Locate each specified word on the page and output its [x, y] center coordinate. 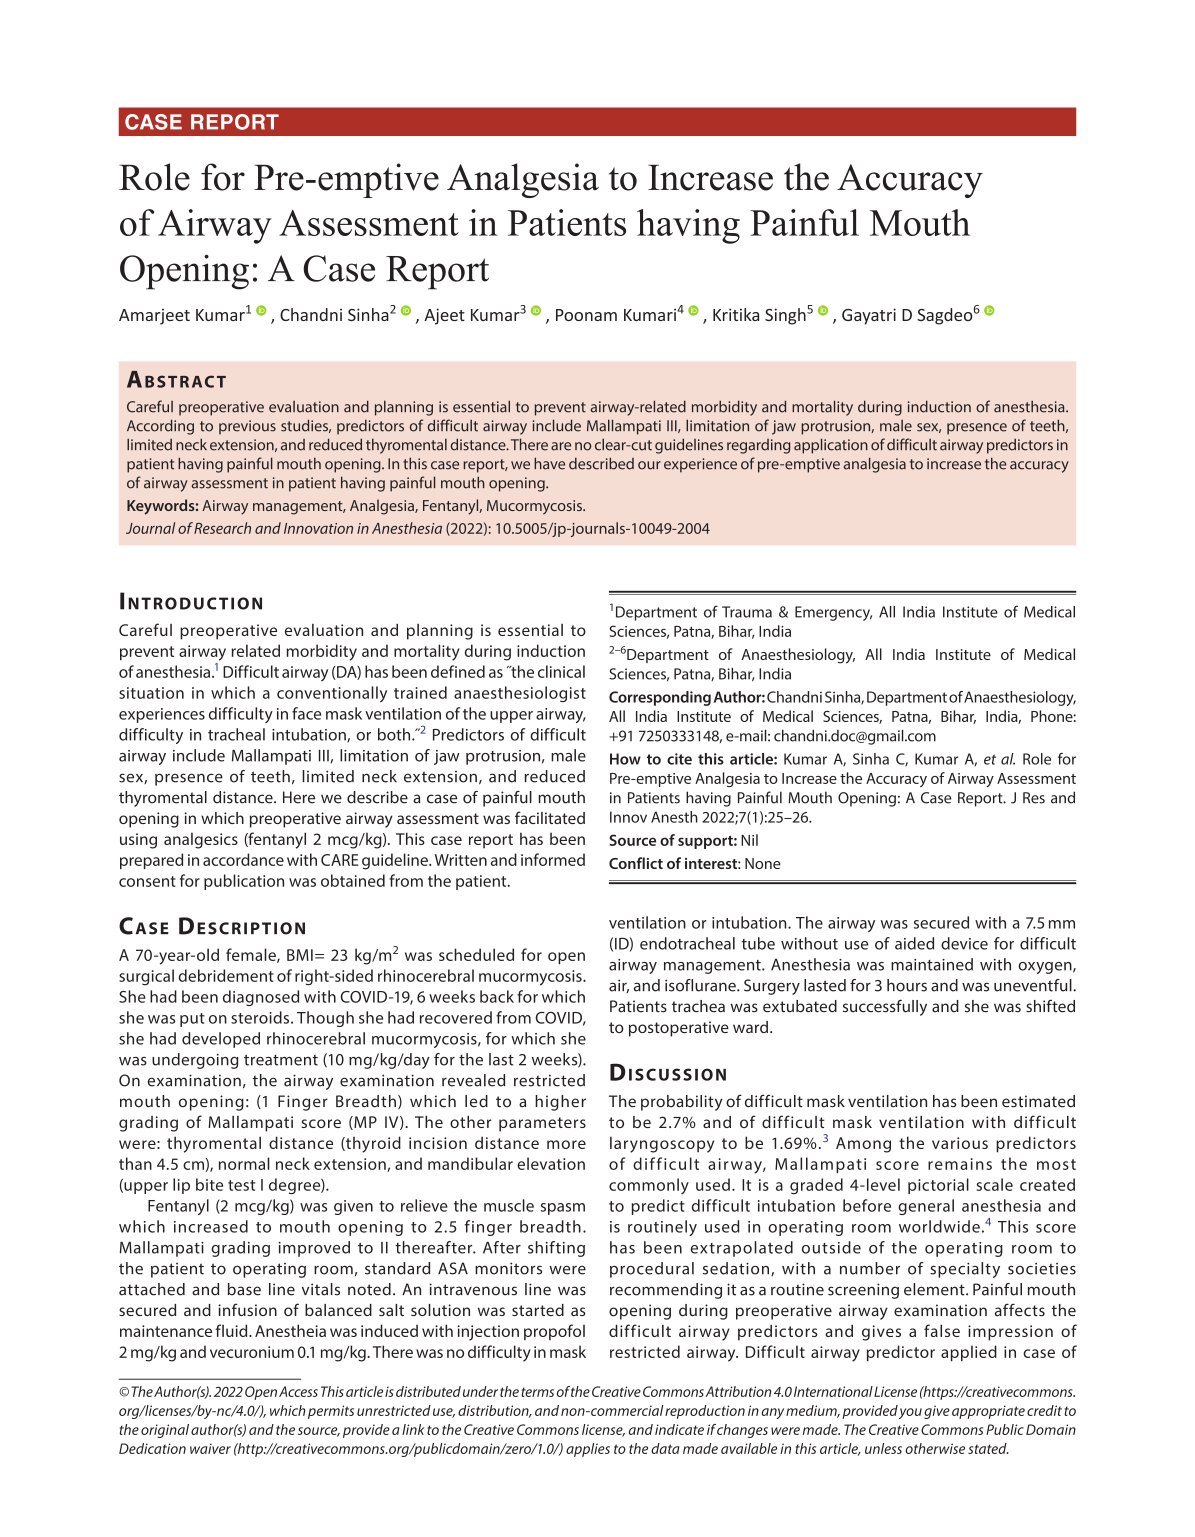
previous [247, 427]
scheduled [476, 954]
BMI [300, 955]
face [306, 713]
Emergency [833, 613]
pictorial [938, 1186]
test [241, 1185]
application [831, 446]
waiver [210, 1448]
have [549, 463]
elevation [551, 1163]
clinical [561, 671]
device [964, 943]
